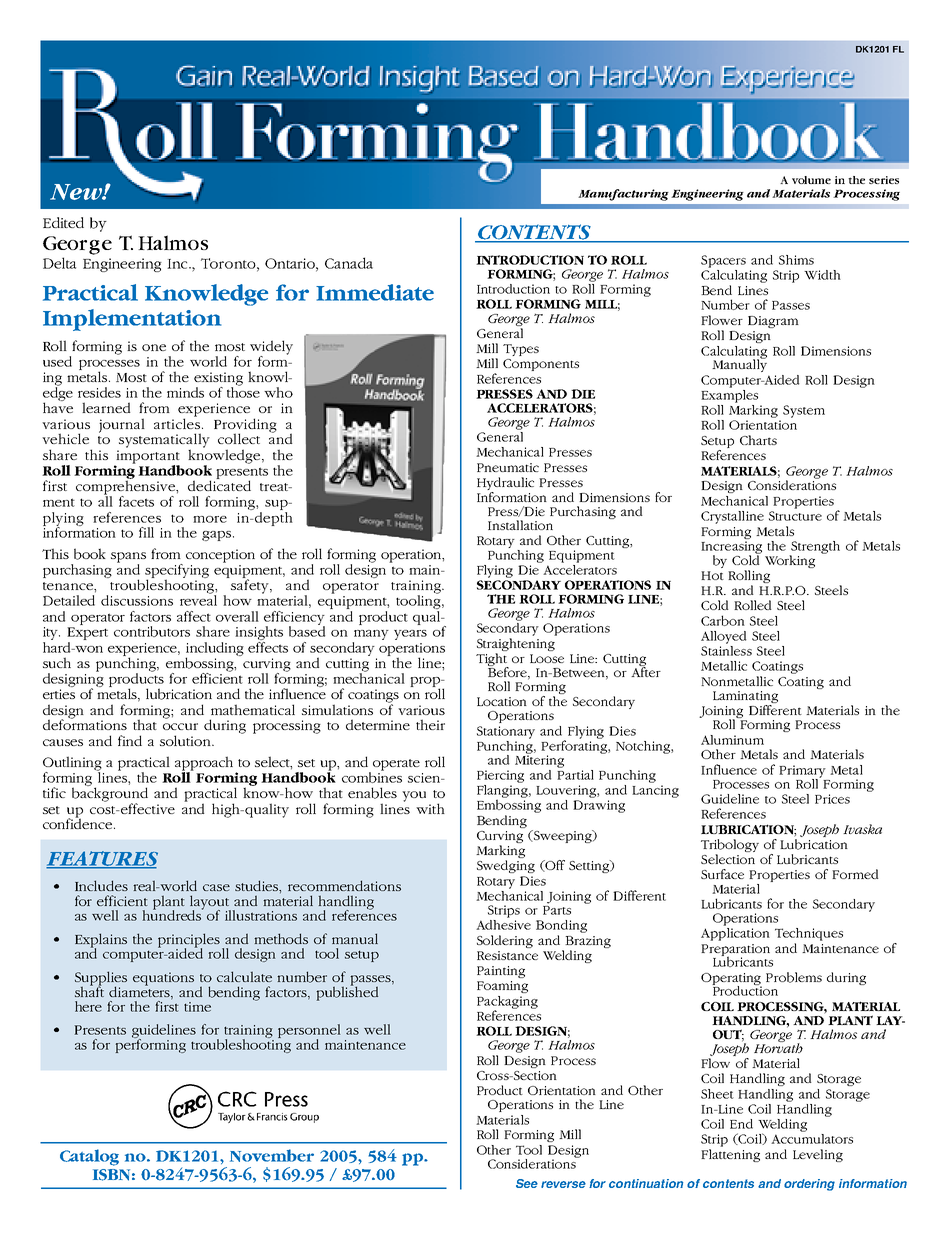 The height and width of the screenshot is (1233, 952). I want to click on Tight, so click(492, 660).
